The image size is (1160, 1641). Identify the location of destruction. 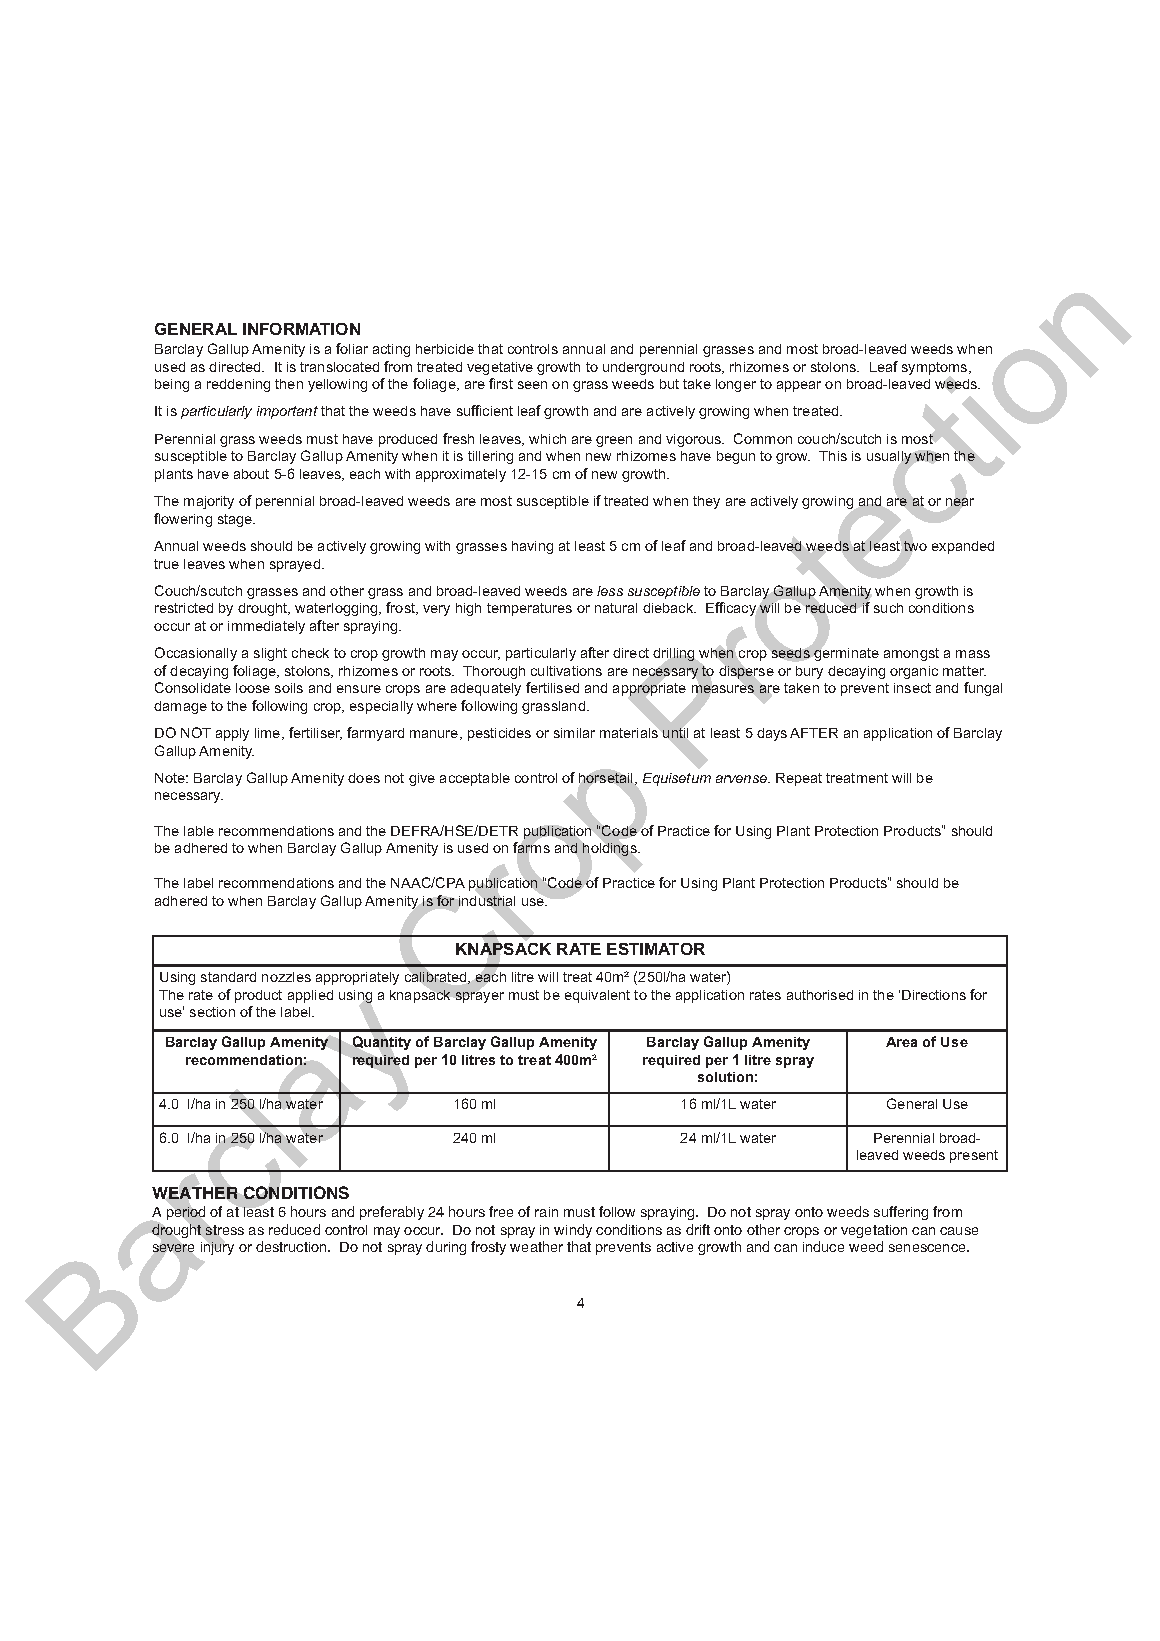
(292, 1246).
